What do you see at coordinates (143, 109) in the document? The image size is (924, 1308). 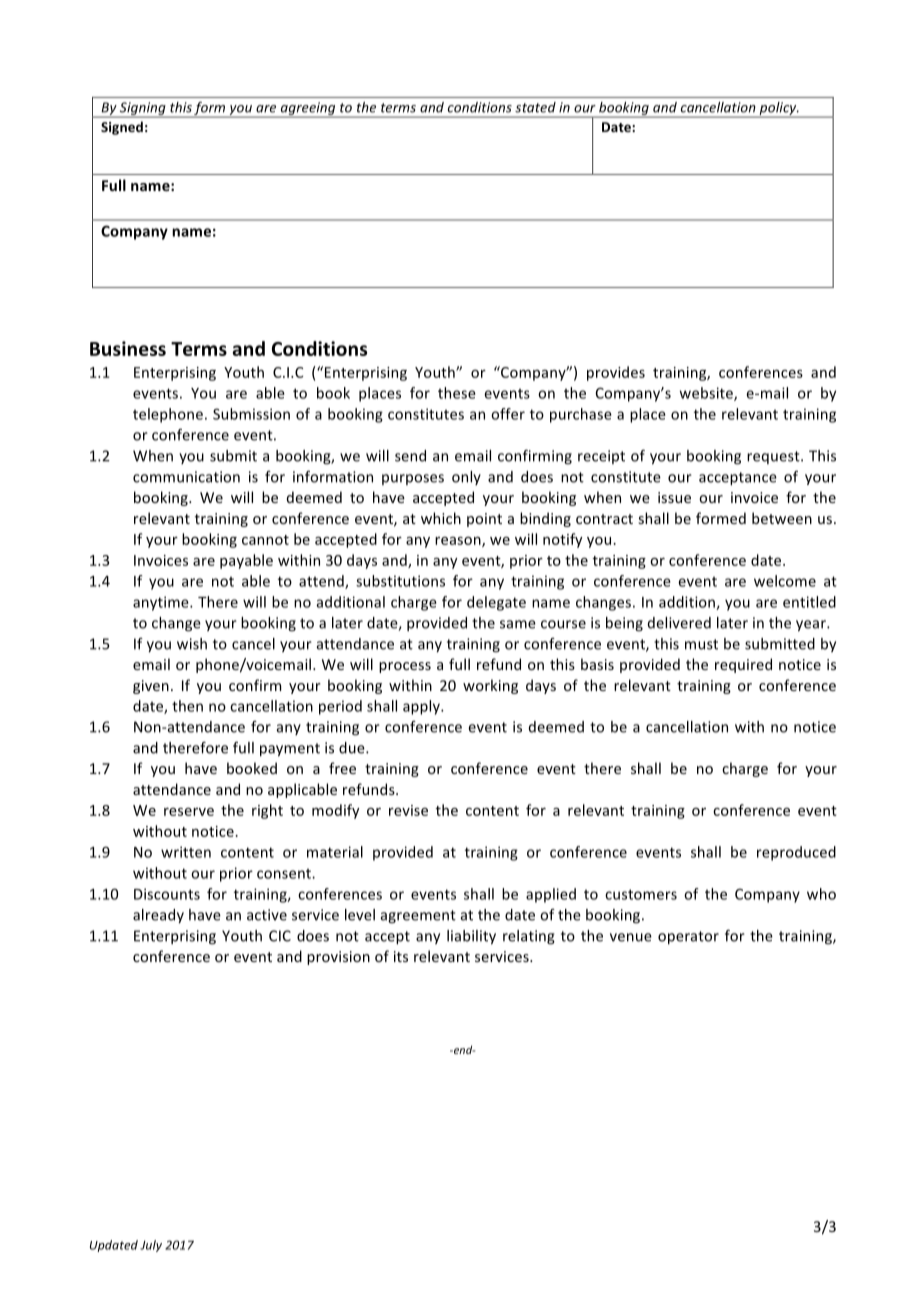 I see `Signing` at bounding box center [143, 109].
